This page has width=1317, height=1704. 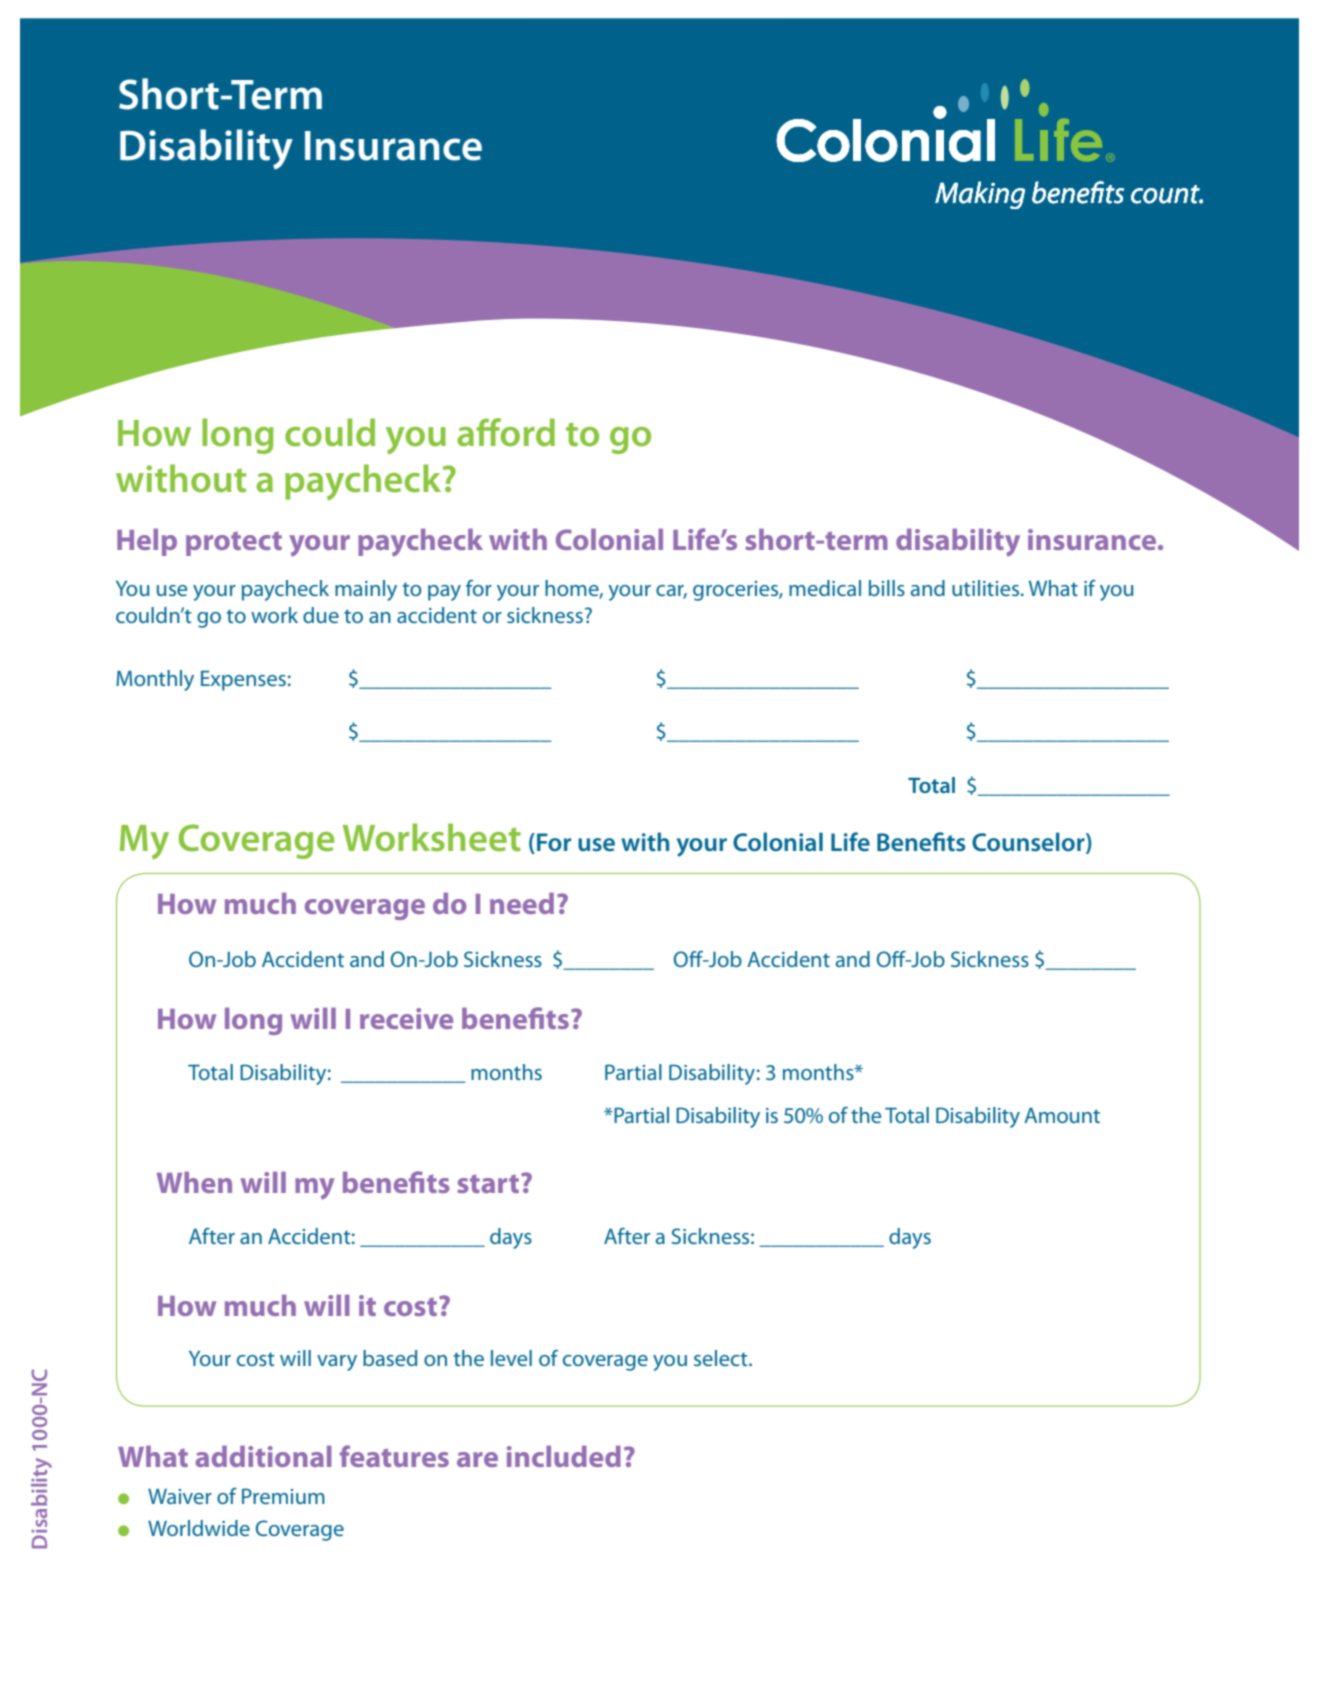 I want to click on Premium, so click(x=283, y=1496).
